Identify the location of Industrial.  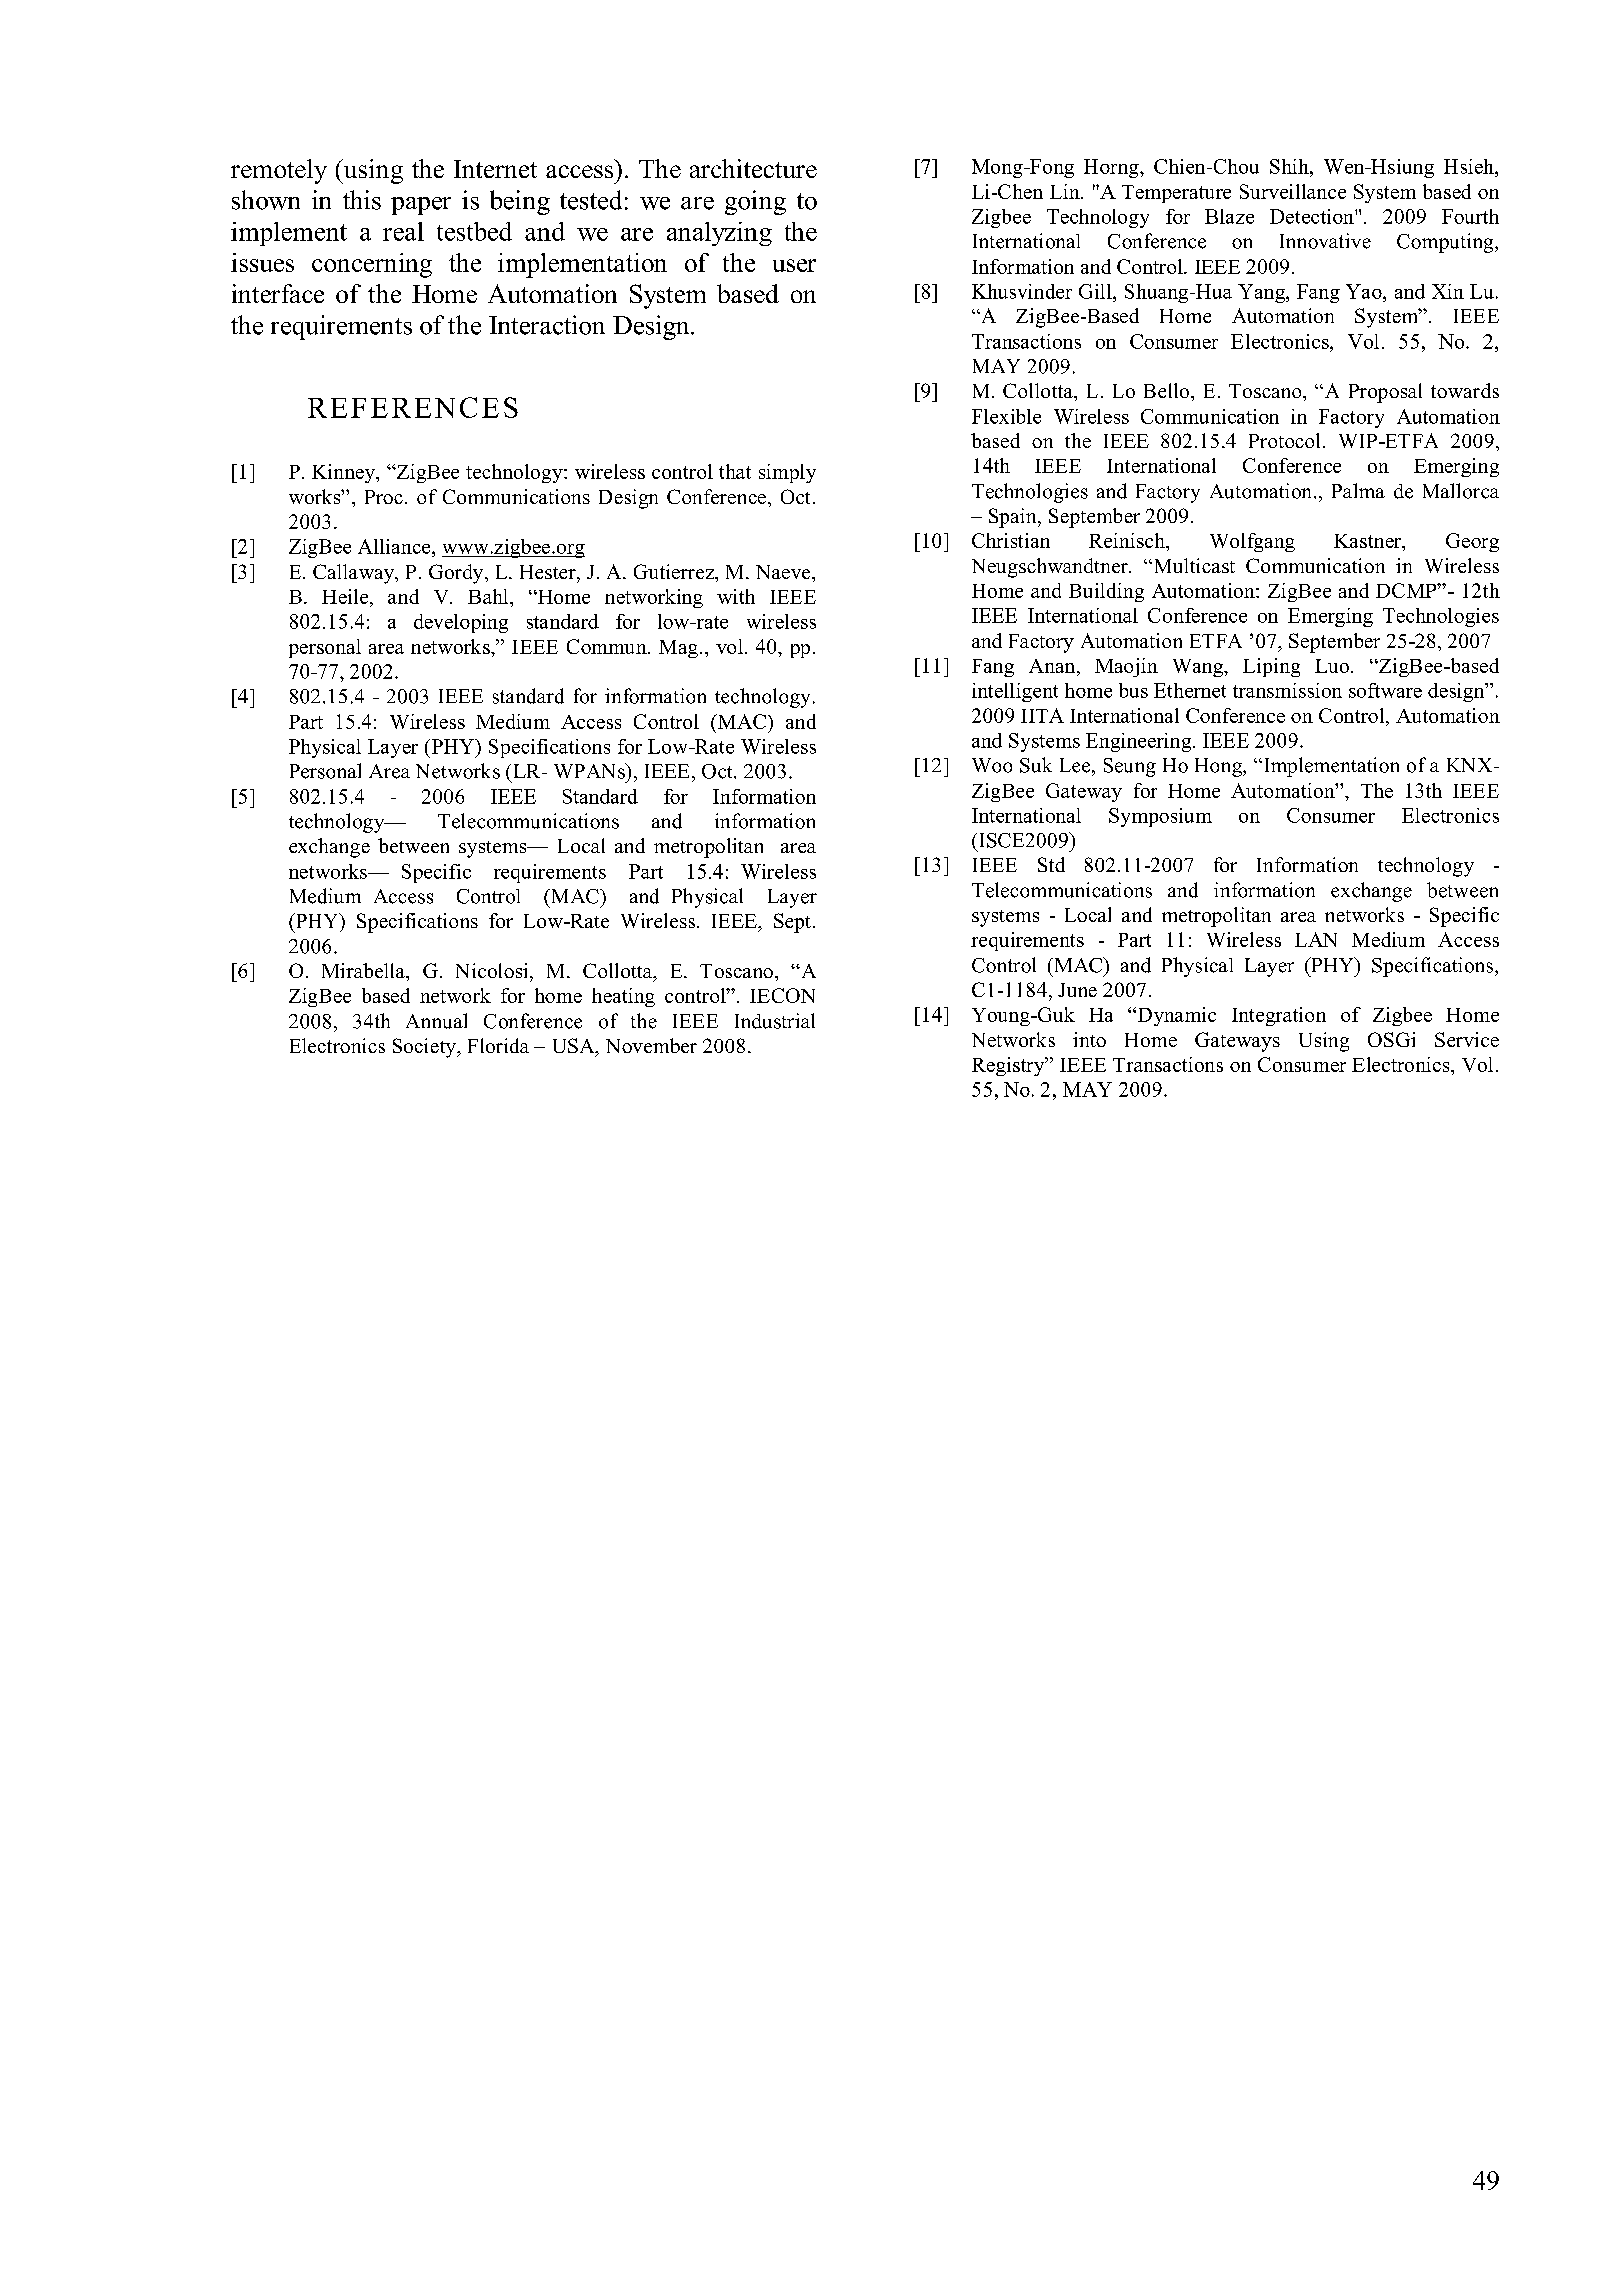
(775, 1021).
